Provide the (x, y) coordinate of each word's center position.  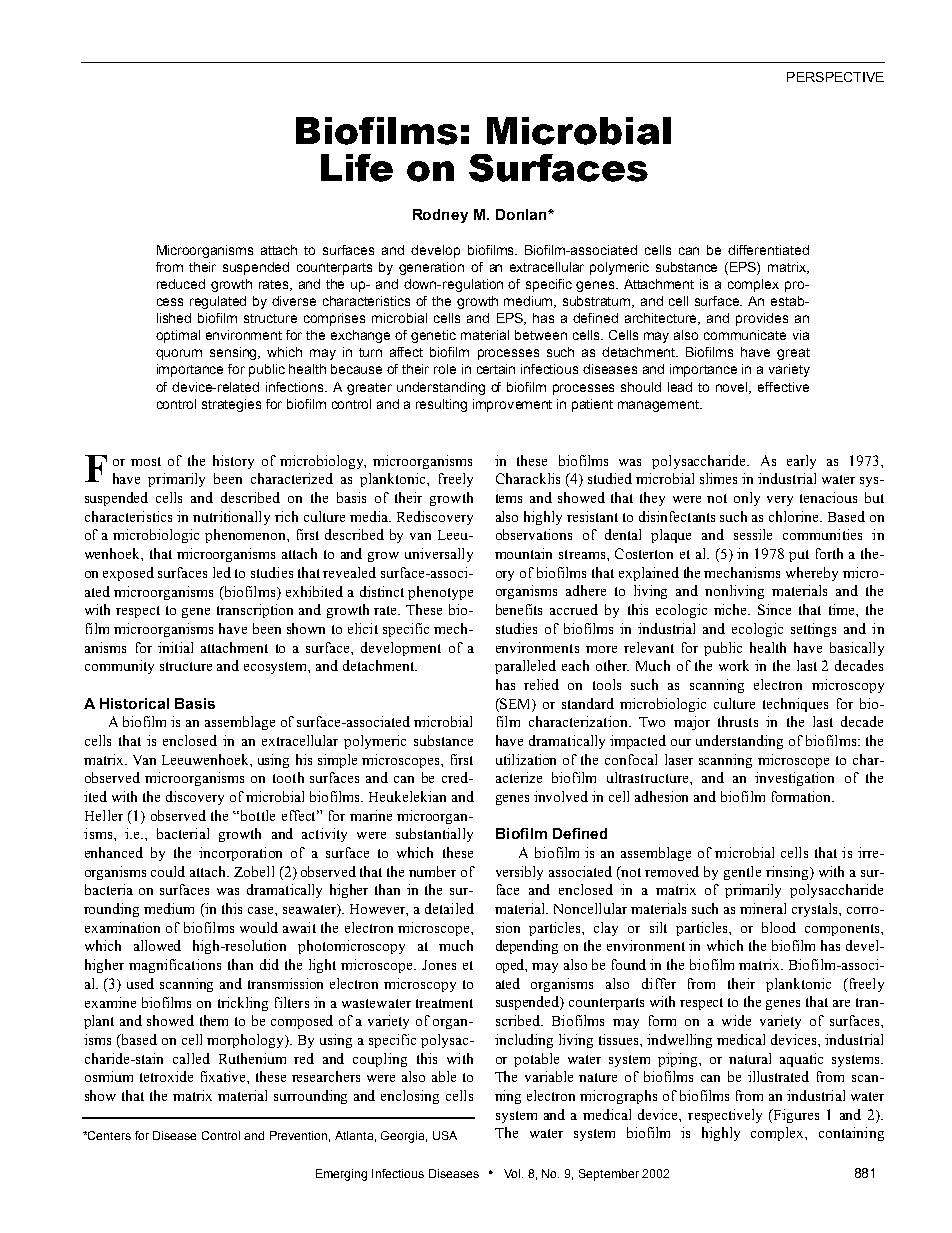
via (801, 335)
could (168, 871)
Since (774, 609)
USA (445, 1135)
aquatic (801, 1060)
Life (357, 168)
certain (496, 369)
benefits (519, 609)
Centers (108, 1135)
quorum (179, 354)
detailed (449, 908)
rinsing (788, 873)
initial (175, 647)
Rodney (440, 216)
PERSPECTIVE (835, 77)
